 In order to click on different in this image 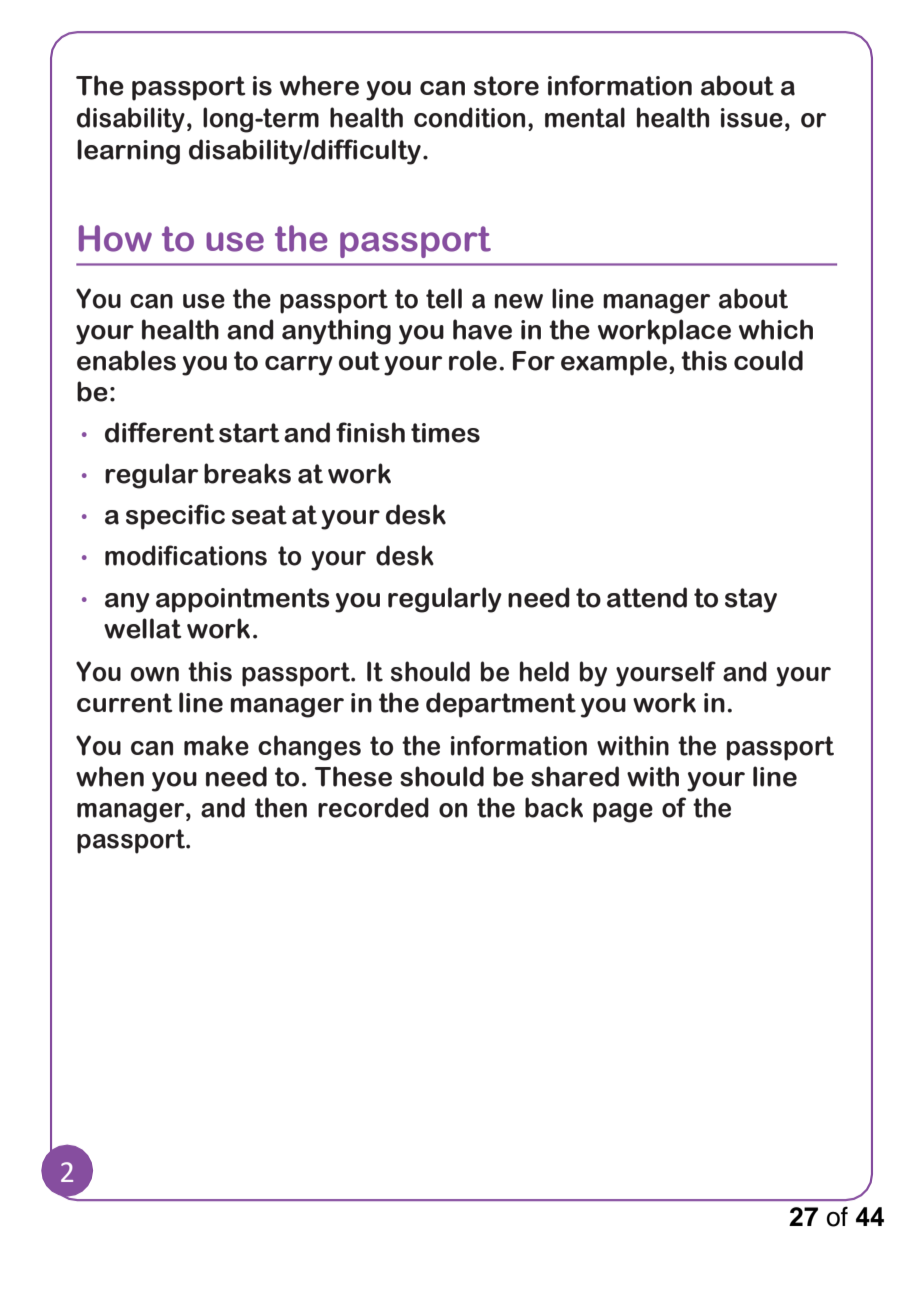, I will do `click(160, 432)`.
